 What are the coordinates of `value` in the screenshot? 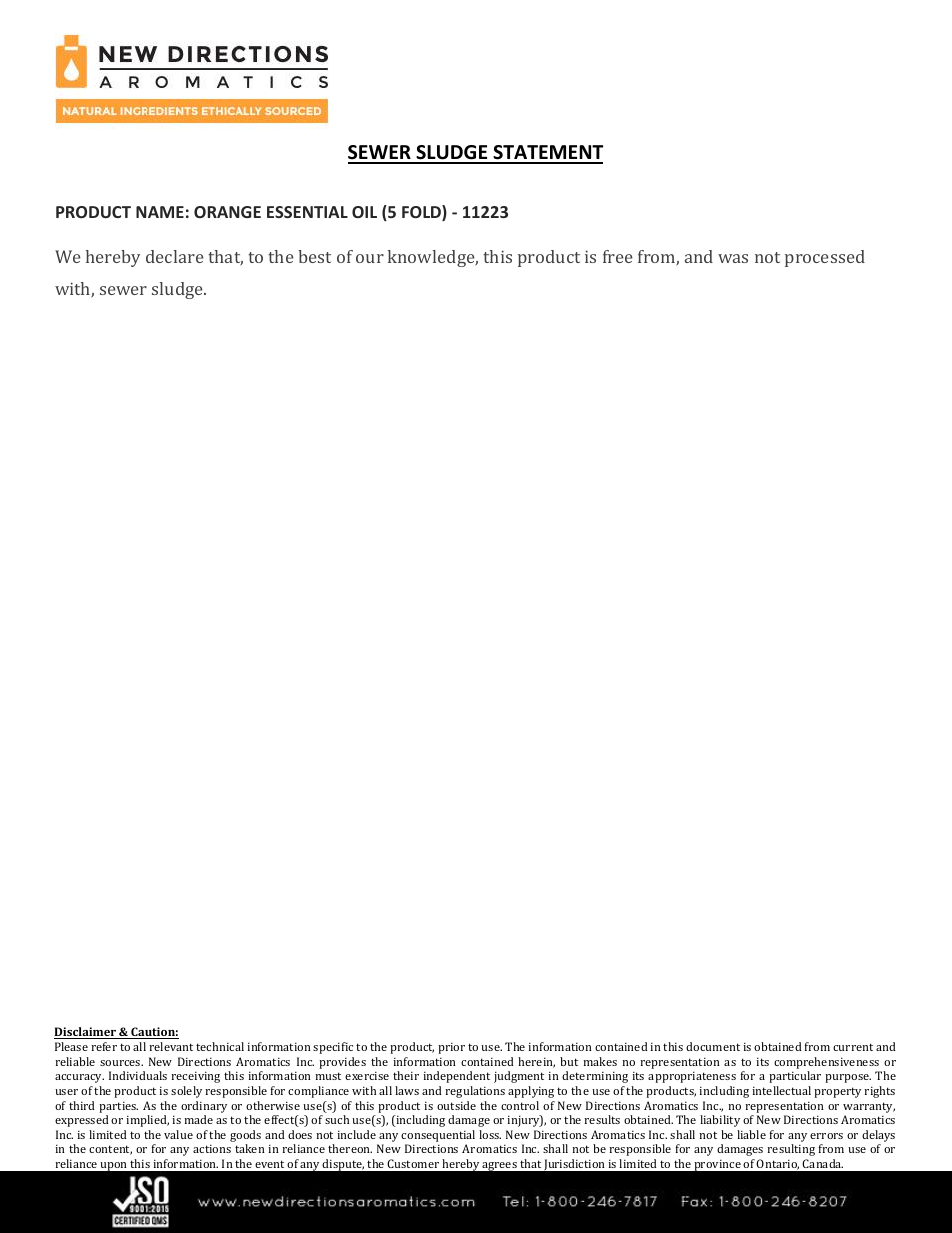 It's located at (178, 1134).
